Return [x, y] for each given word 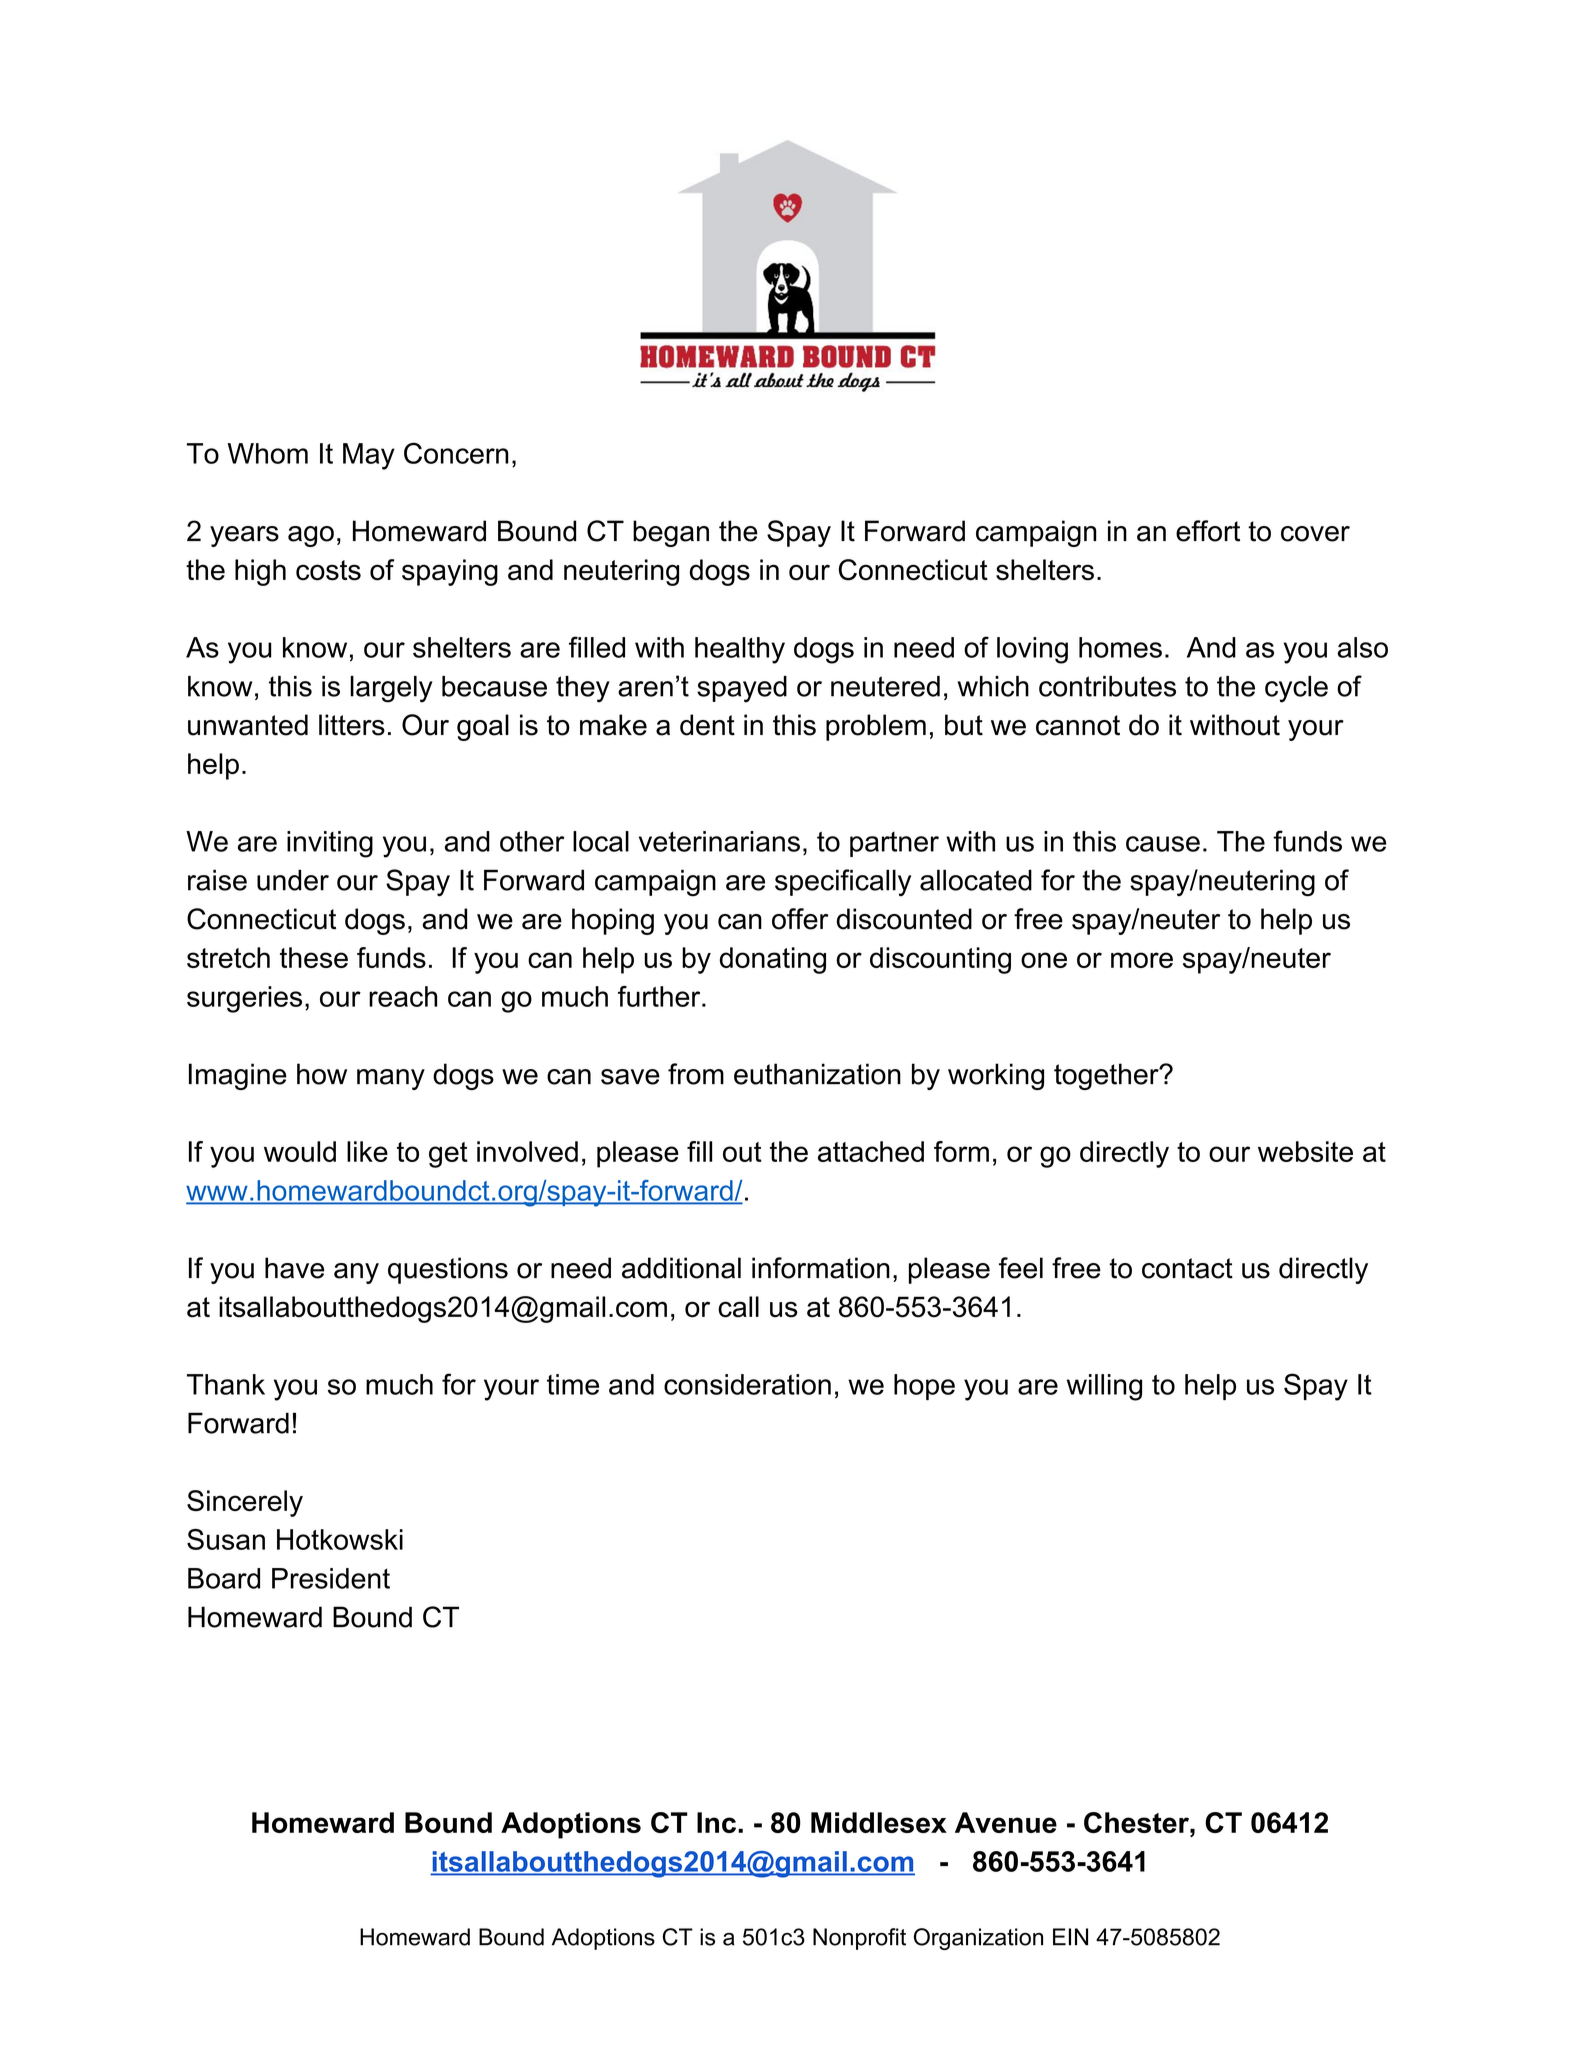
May [369, 456]
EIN [1070, 1937]
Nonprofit [859, 1939]
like [367, 1151]
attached [871, 1151]
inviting [330, 844]
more [1142, 960]
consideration [747, 1384]
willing [1104, 1387]
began [671, 533]
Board [224, 1578]
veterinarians [719, 841]
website [1305, 1151]
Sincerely [245, 1503]
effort [1208, 531]
